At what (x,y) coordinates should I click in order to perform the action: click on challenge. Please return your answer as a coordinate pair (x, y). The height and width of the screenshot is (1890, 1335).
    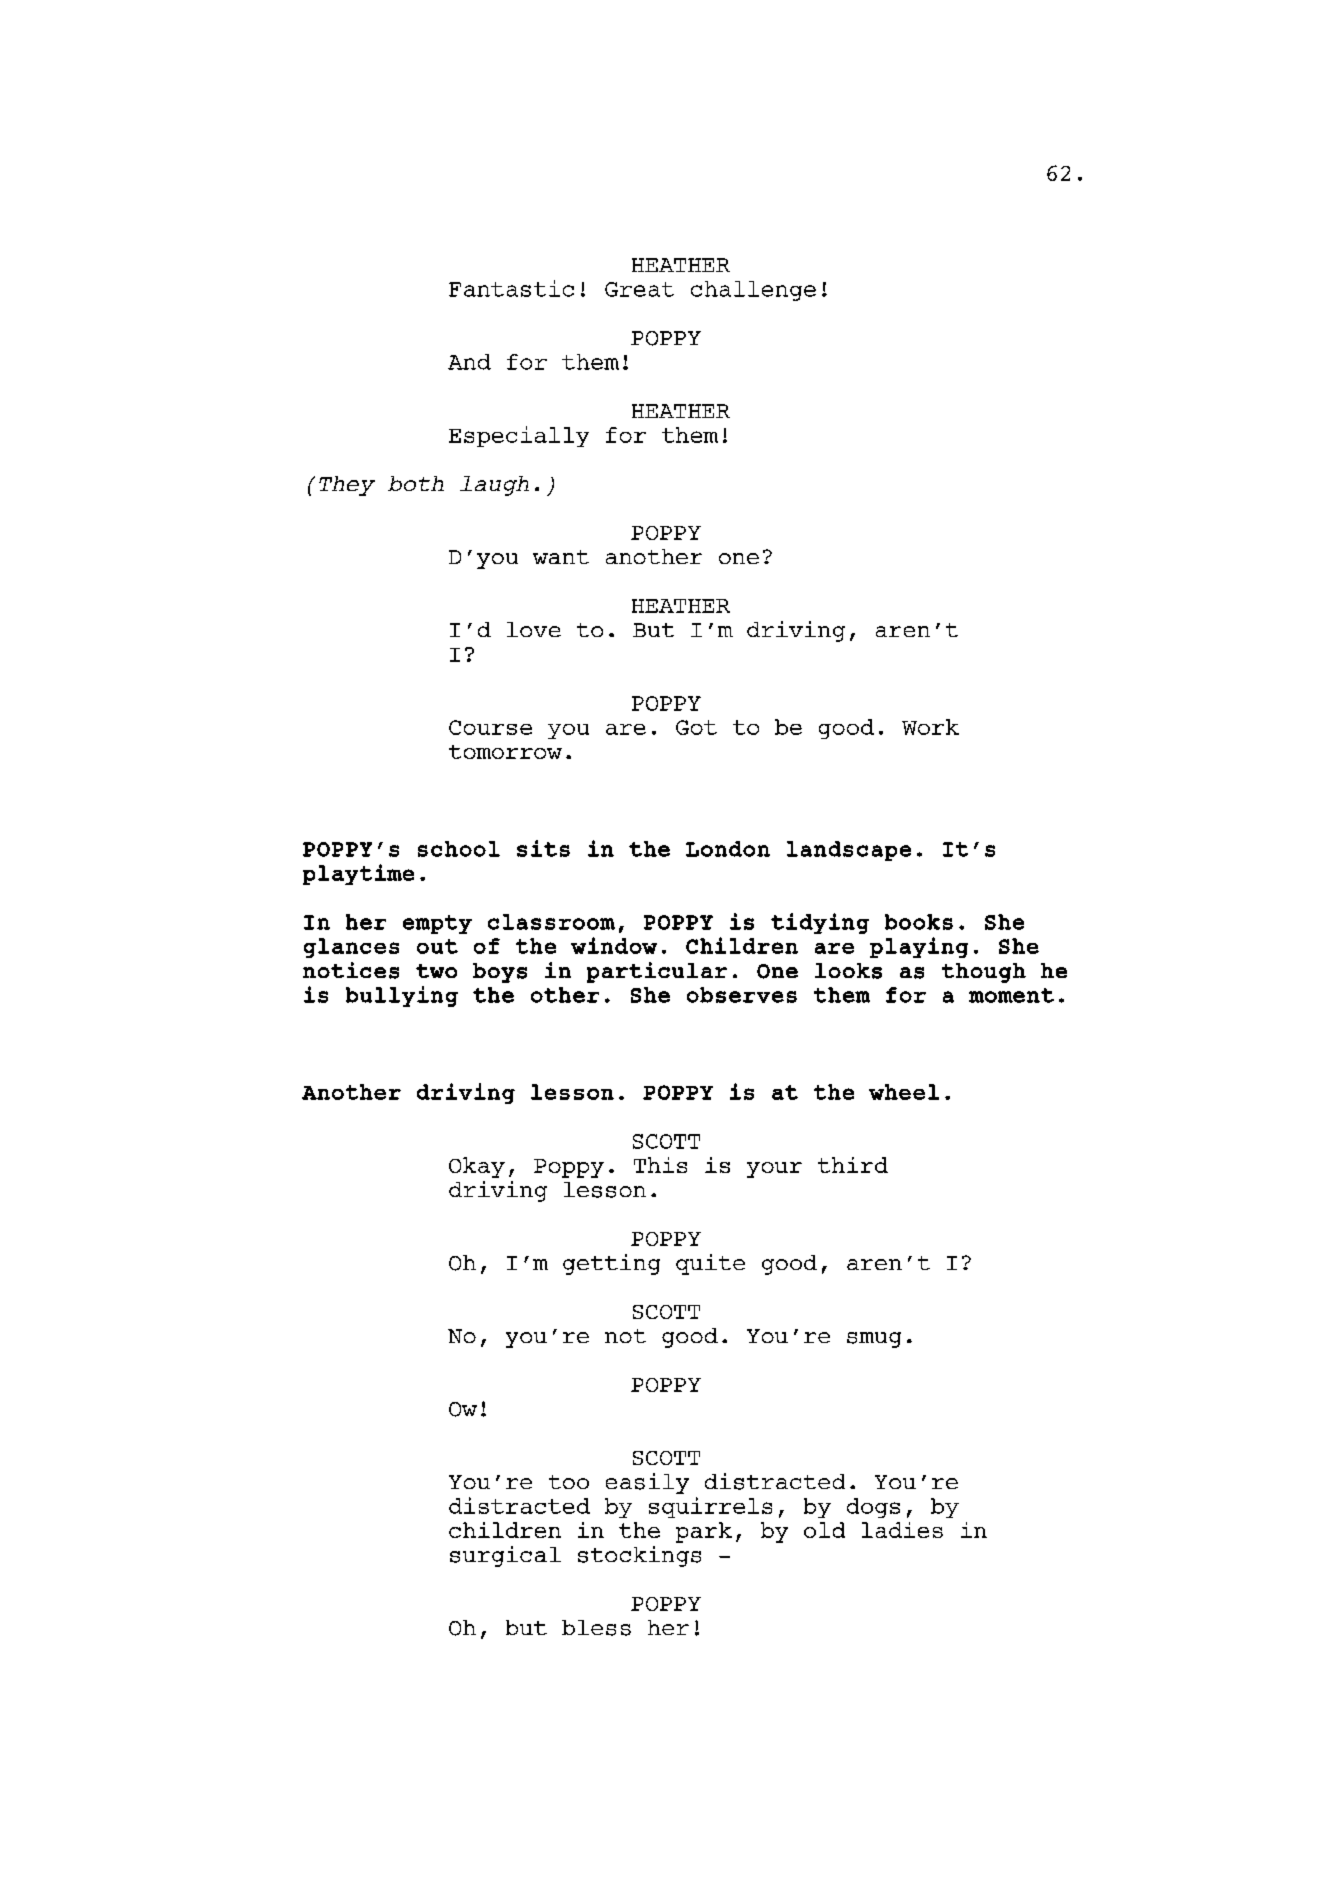
    Looking at the image, I should click on (753, 291).
